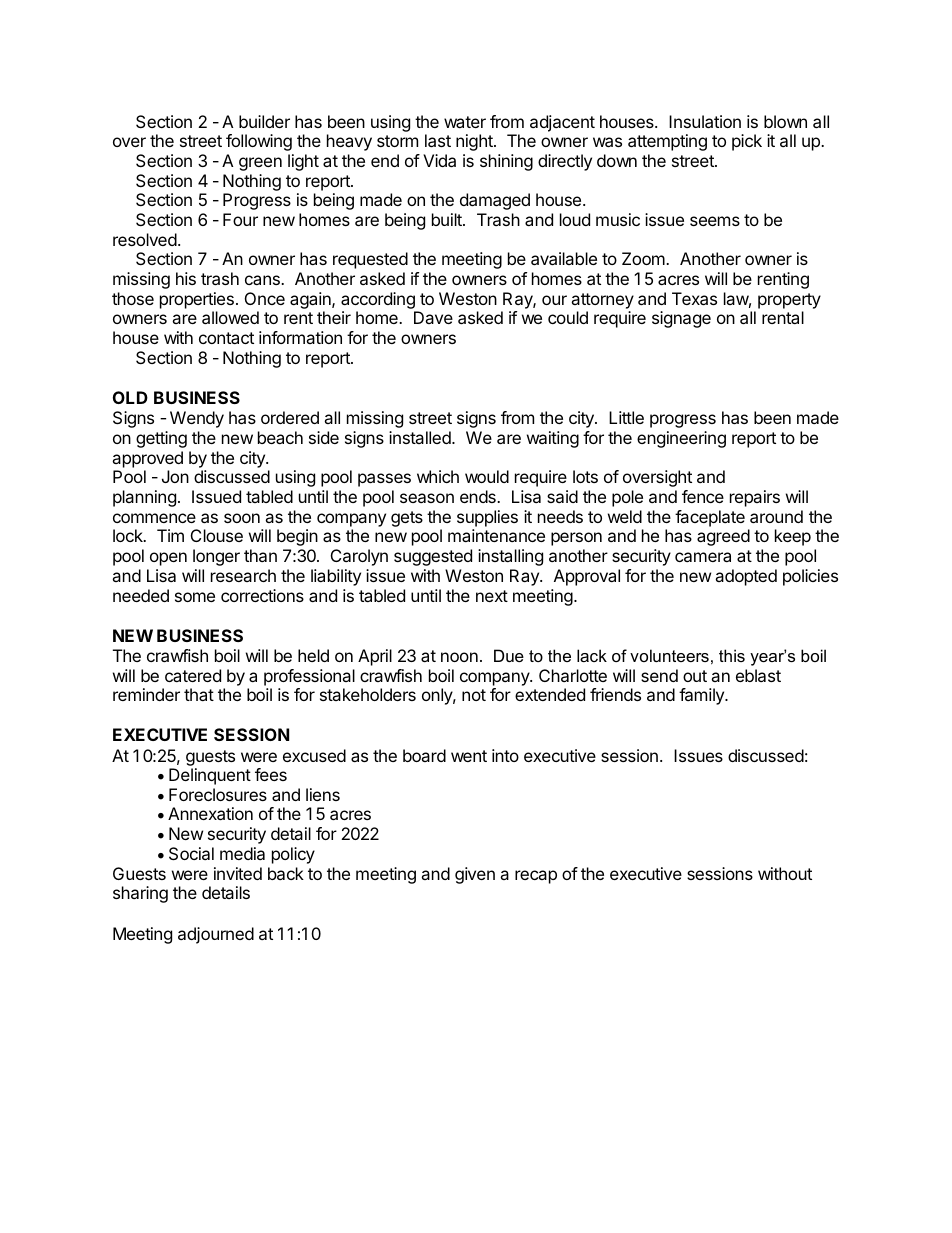 The height and width of the page is (1233, 952). Describe the element at coordinates (710, 518) in the page. I see `faceplate` at that location.
